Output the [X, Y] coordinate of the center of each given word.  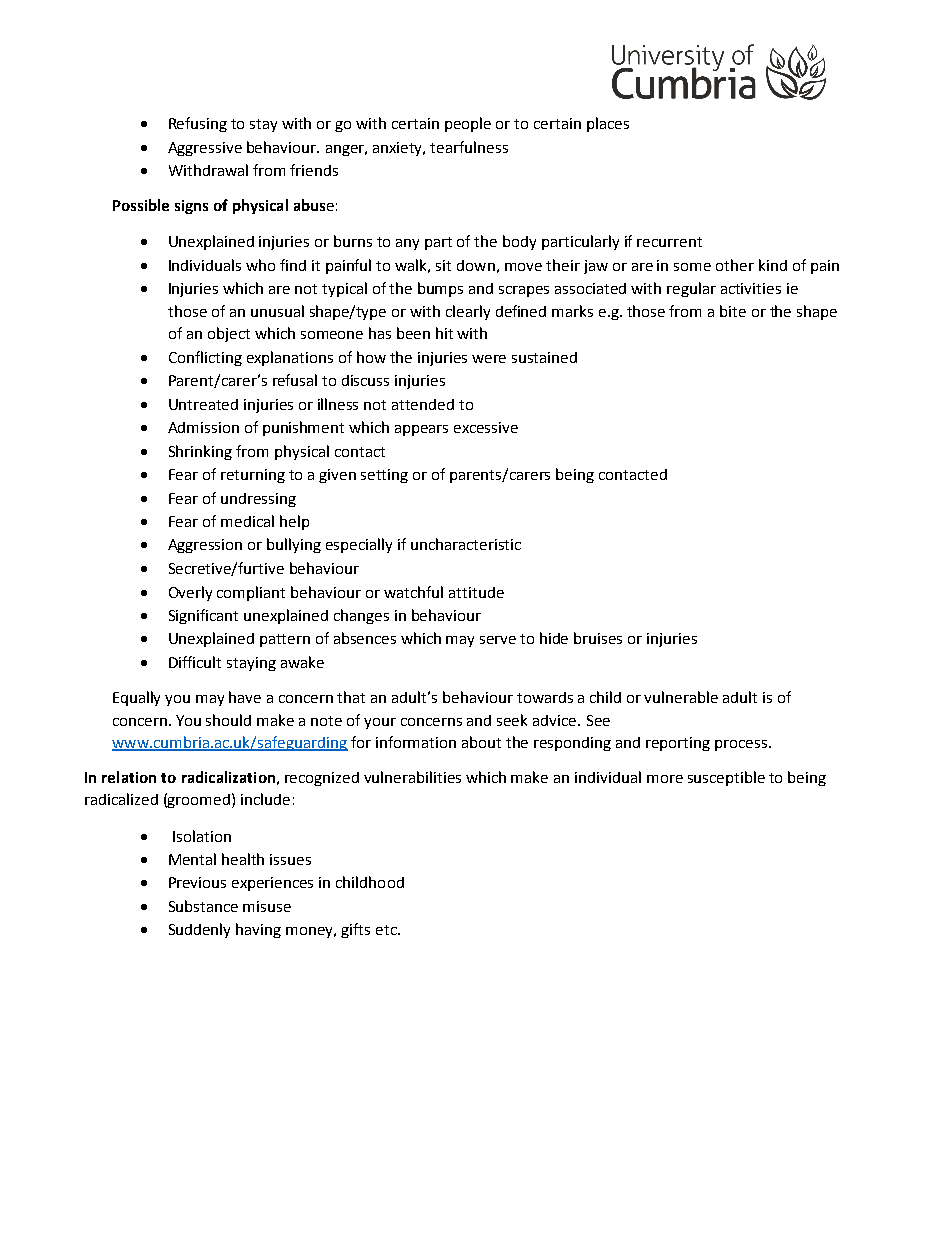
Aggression [205, 546]
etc [387, 930]
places [608, 124]
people [468, 124]
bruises [598, 638]
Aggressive [205, 149]
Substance [203, 906]
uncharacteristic [466, 544]
